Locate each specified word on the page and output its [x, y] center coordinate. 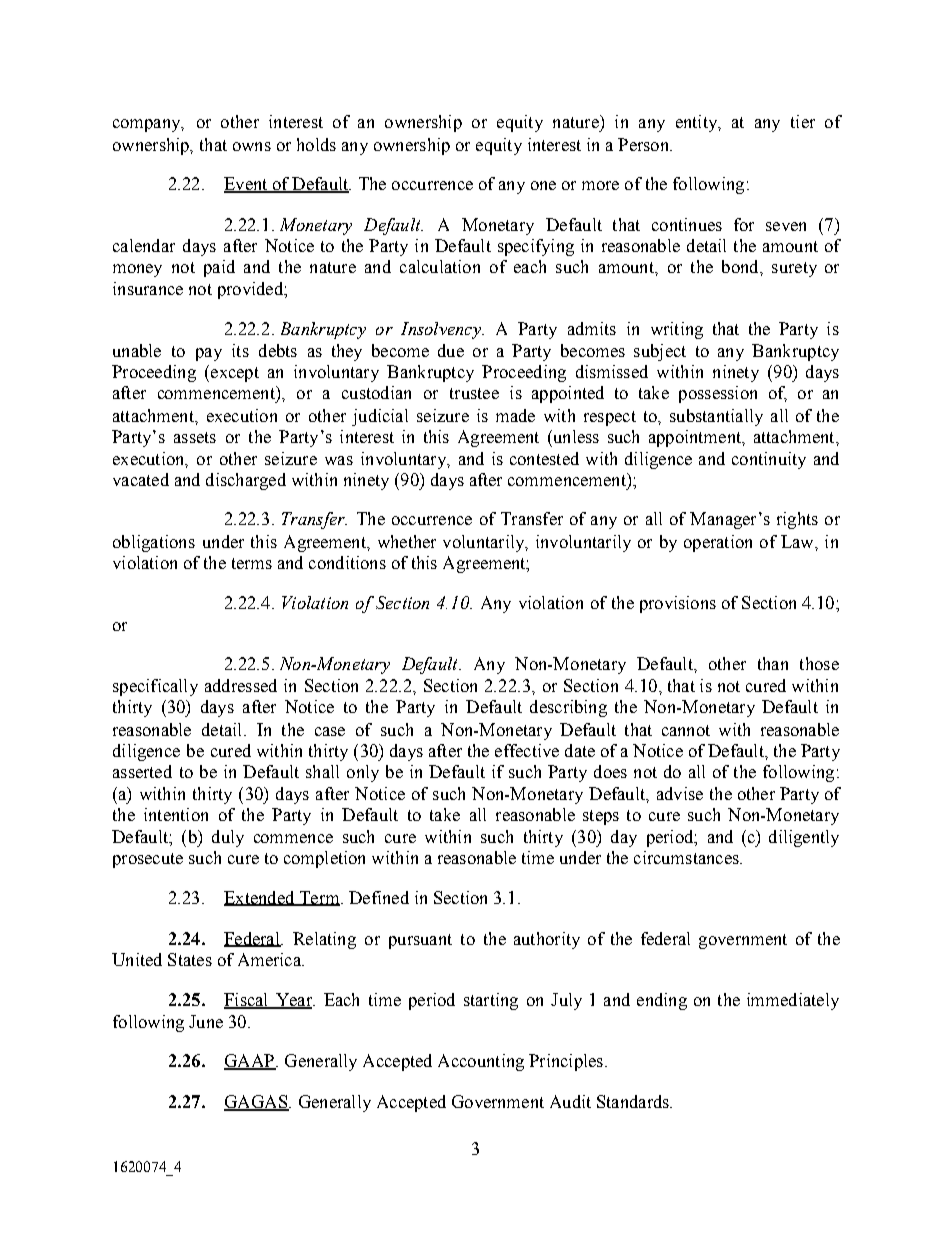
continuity [769, 460]
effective [527, 750]
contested [544, 458]
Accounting [481, 1062]
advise [680, 793]
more [600, 185]
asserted [142, 771]
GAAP [250, 1062]
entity [697, 123]
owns [252, 146]
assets [195, 437]
